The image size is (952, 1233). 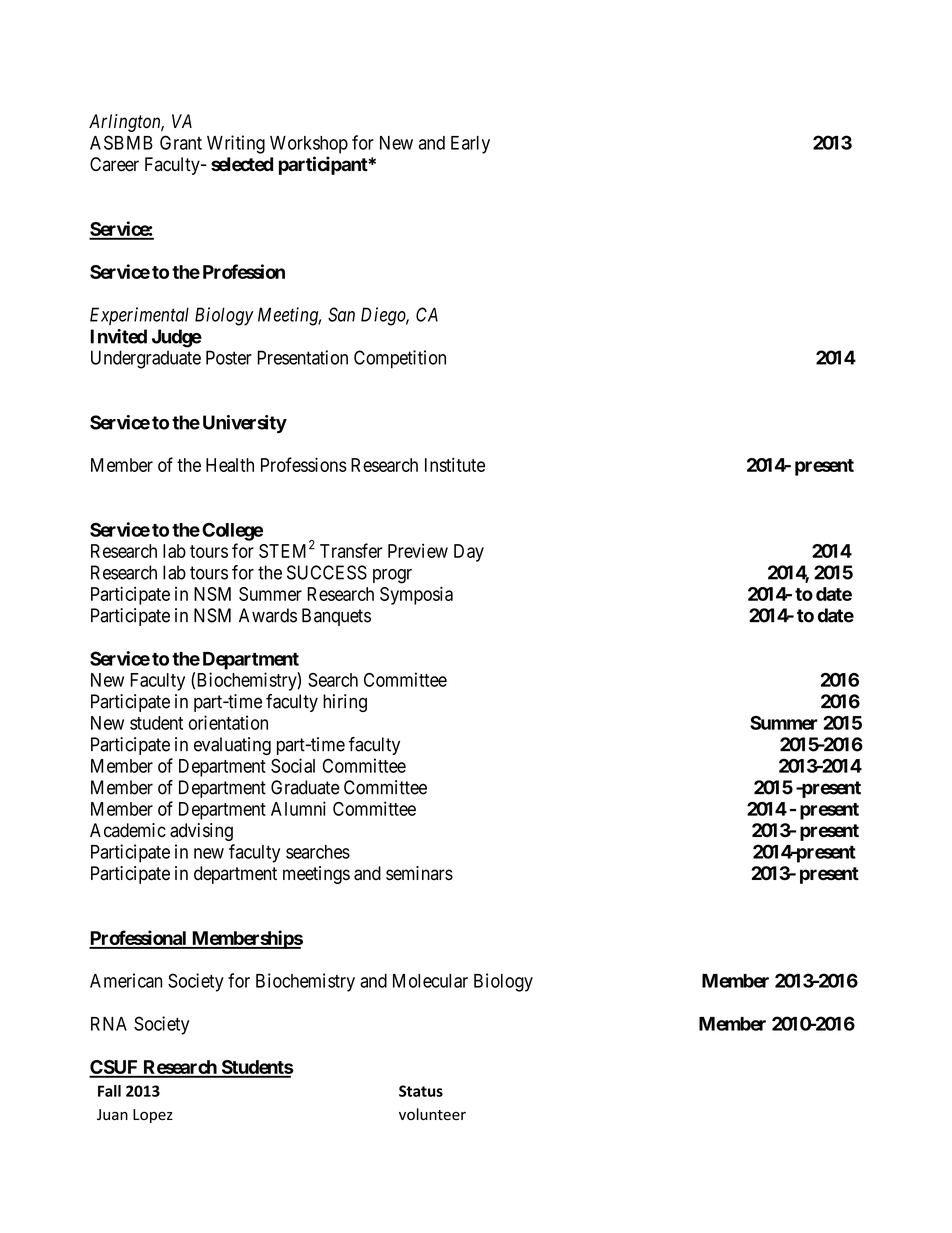 What do you see at coordinates (293, 765) in the page?
I see `Social` at bounding box center [293, 765].
